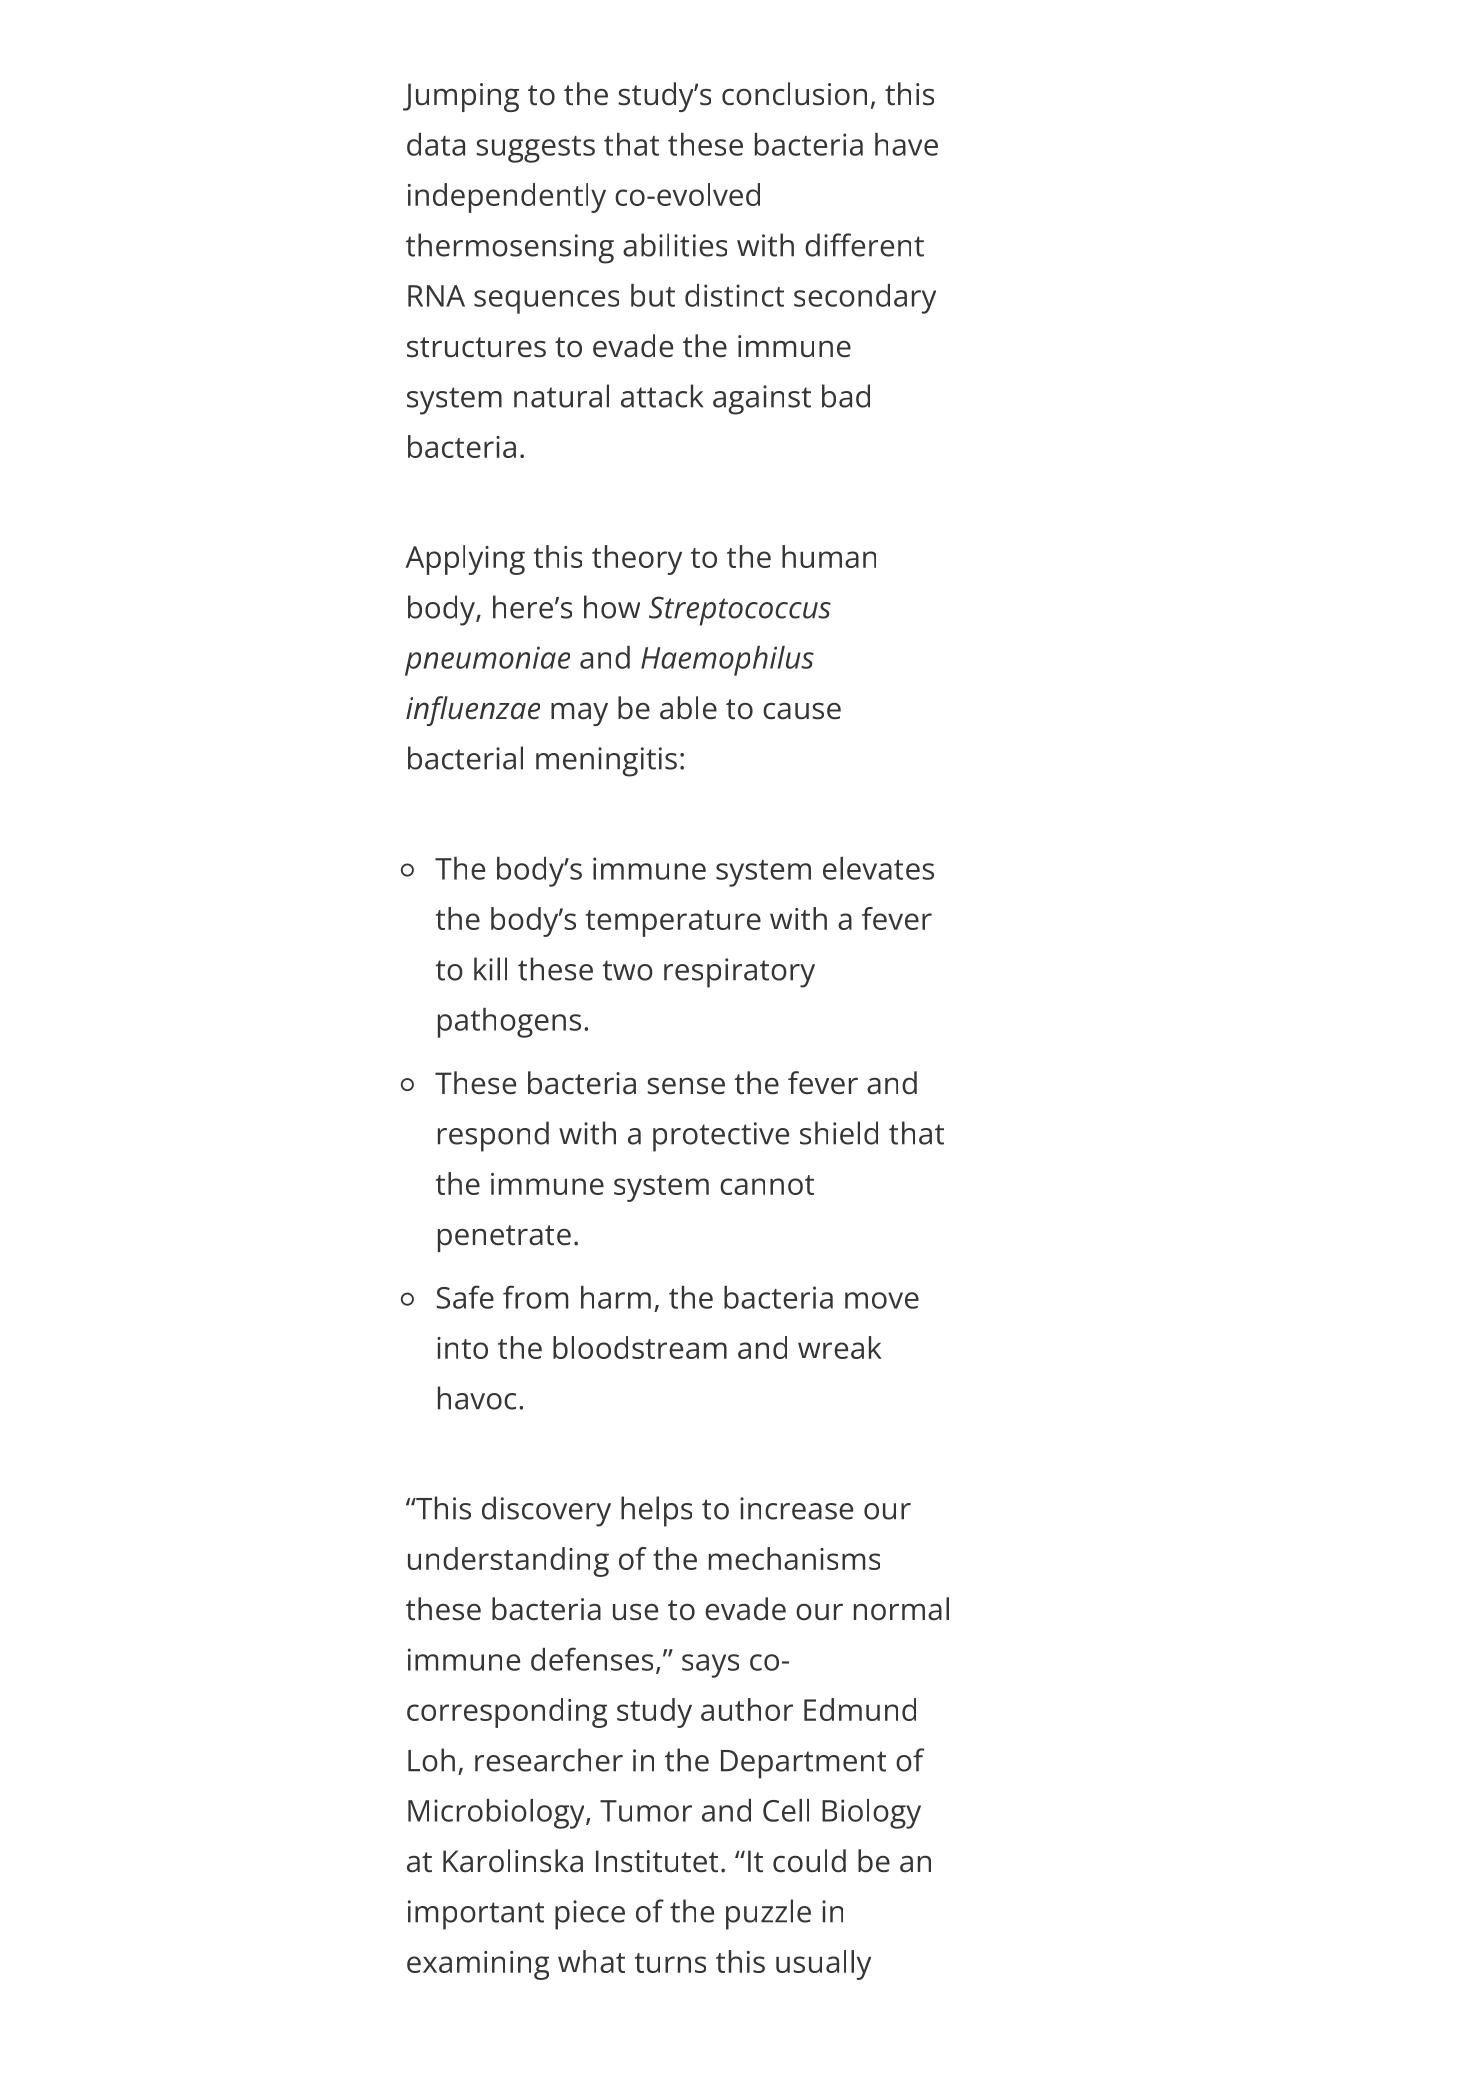 The width and height of the image is (1480, 2092). What do you see at coordinates (864, 245) in the image?
I see `different` at bounding box center [864, 245].
